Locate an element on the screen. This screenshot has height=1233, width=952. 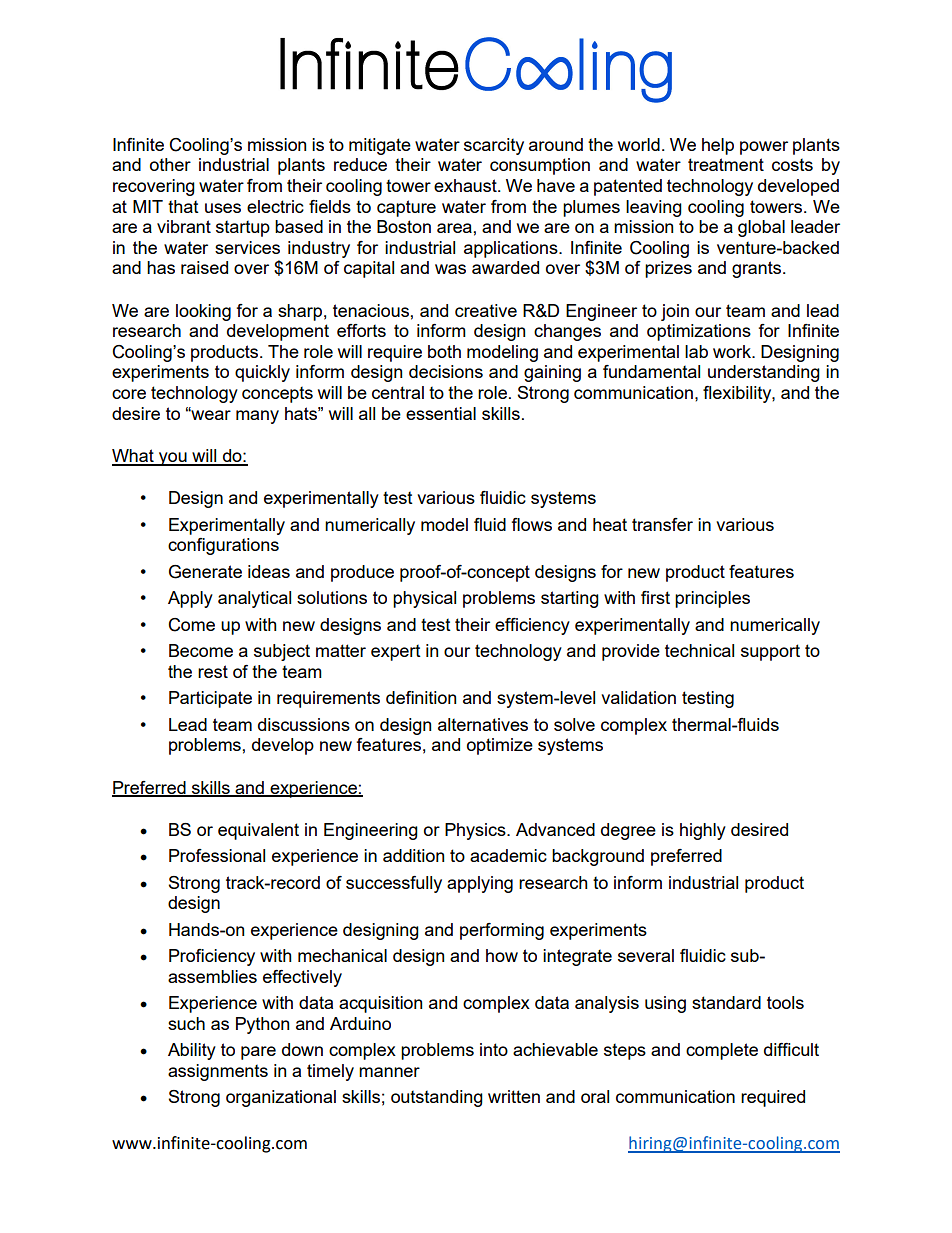
exhaust is located at coordinates (466, 185).
